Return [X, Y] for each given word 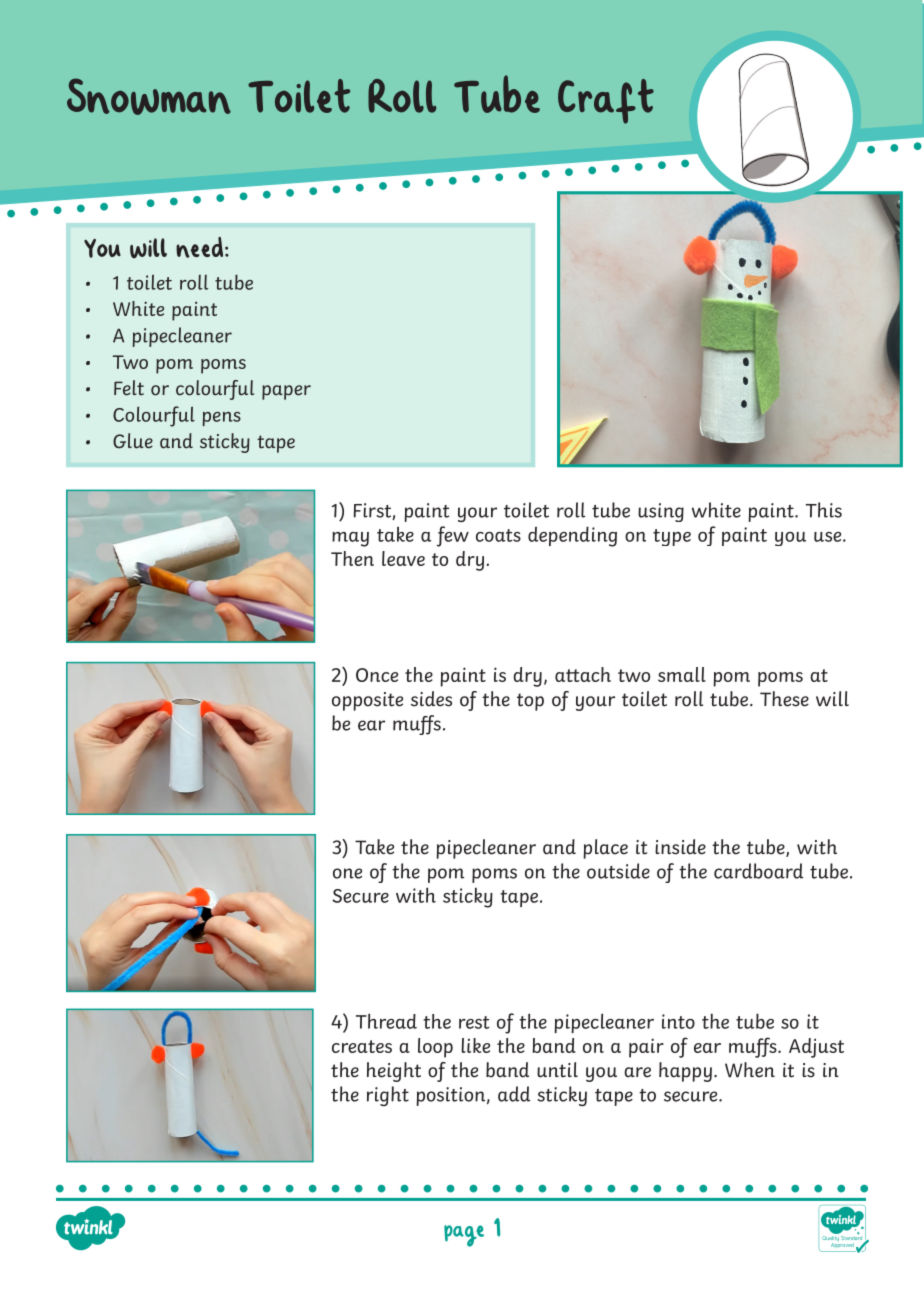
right [388, 1096]
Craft [606, 101]
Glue [133, 441]
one [347, 873]
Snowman [149, 96]
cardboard [758, 871]
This [824, 510]
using [661, 512]
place [605, 849]
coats [498, 535]
